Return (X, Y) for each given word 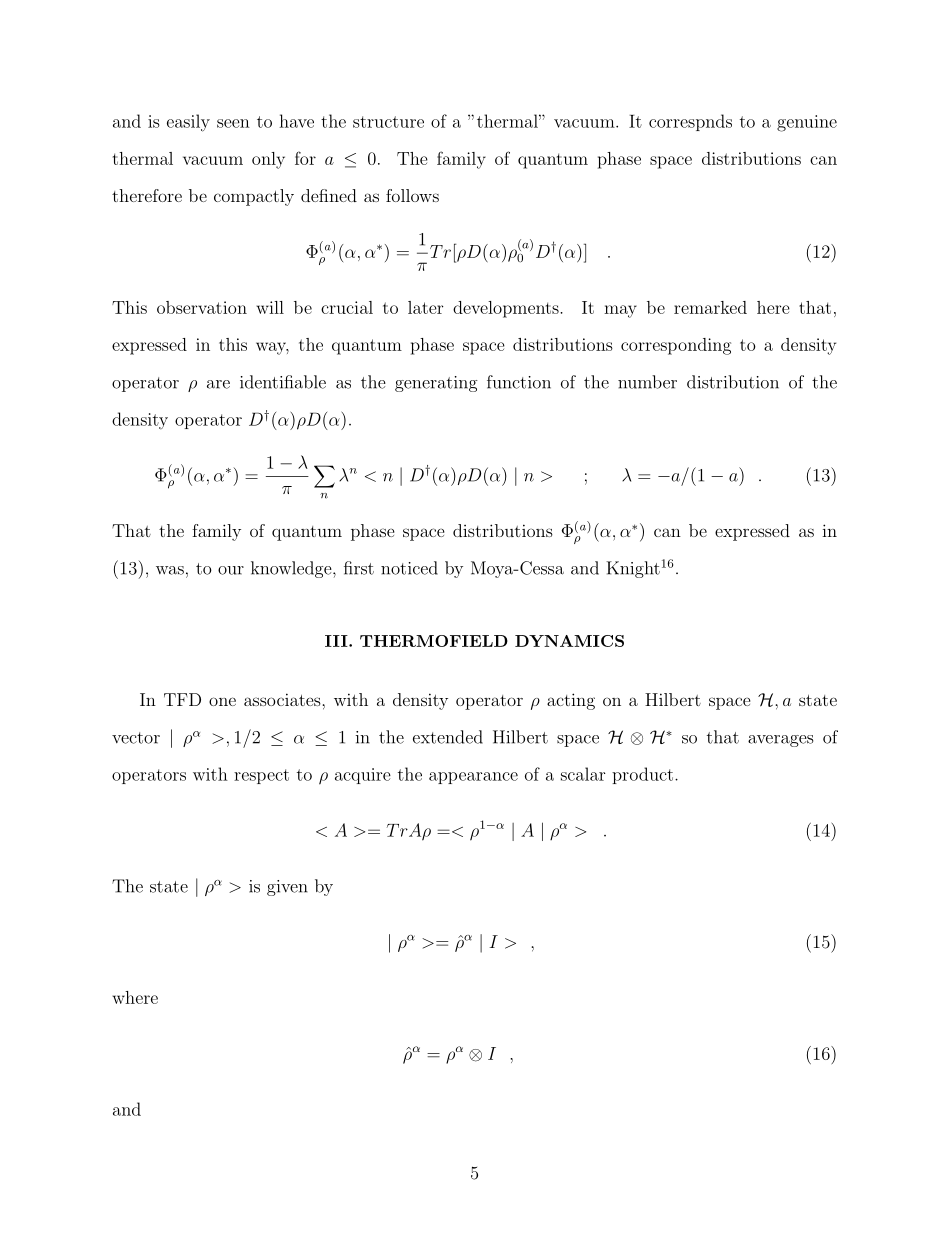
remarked (710, 307)
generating (436, 384)
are (218, 384)
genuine (807, 123)
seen (233, 123)
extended (448, 737)
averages (780, 741)
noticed (409, 568)
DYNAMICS (569, 641)
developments (507, 309)
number (647, 382)
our (231, 570)
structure (388, 122)
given (287, 888)
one (222, 701)
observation (202, 307)
